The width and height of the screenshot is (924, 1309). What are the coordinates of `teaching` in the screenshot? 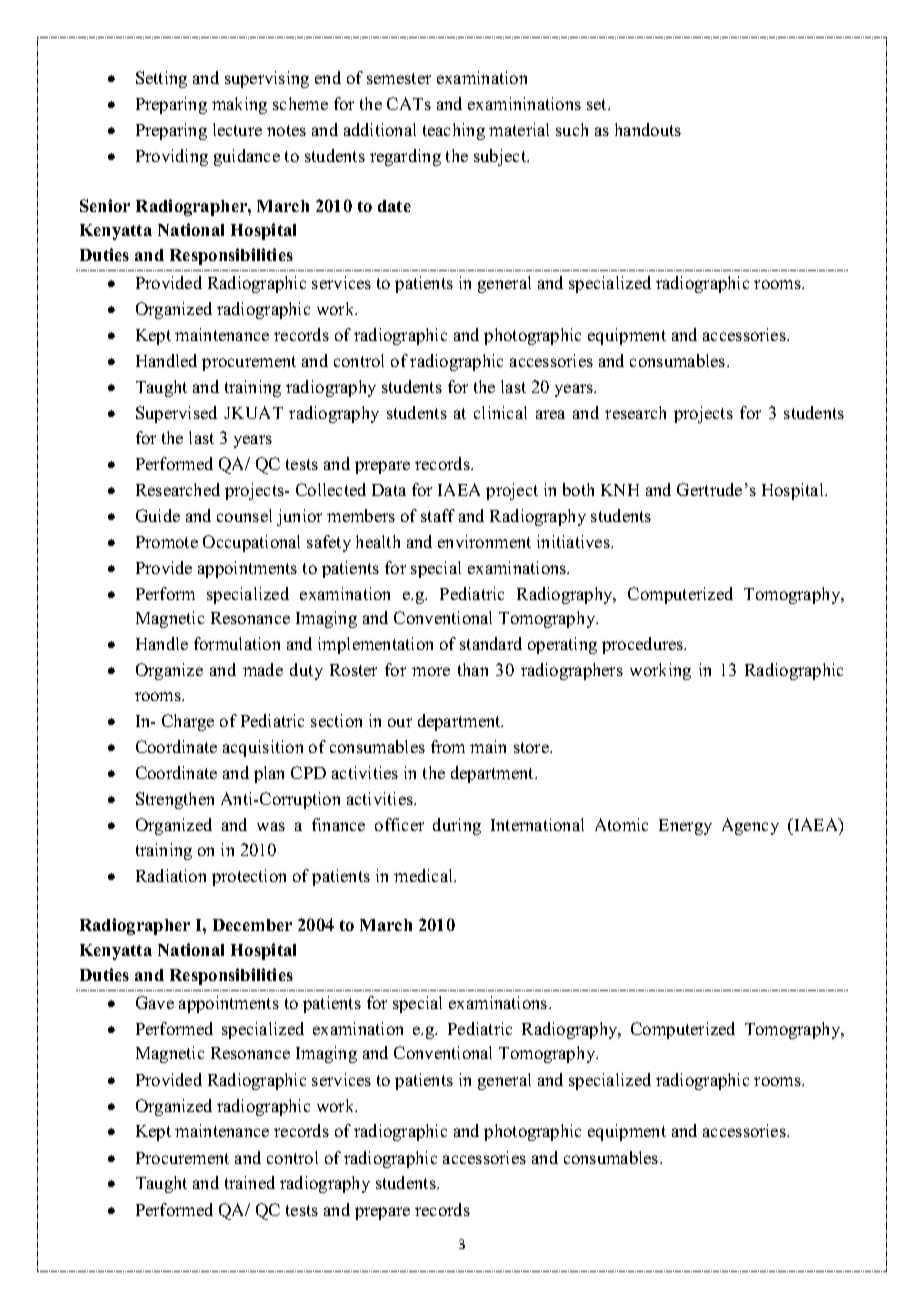 It's located at (454, 131).
